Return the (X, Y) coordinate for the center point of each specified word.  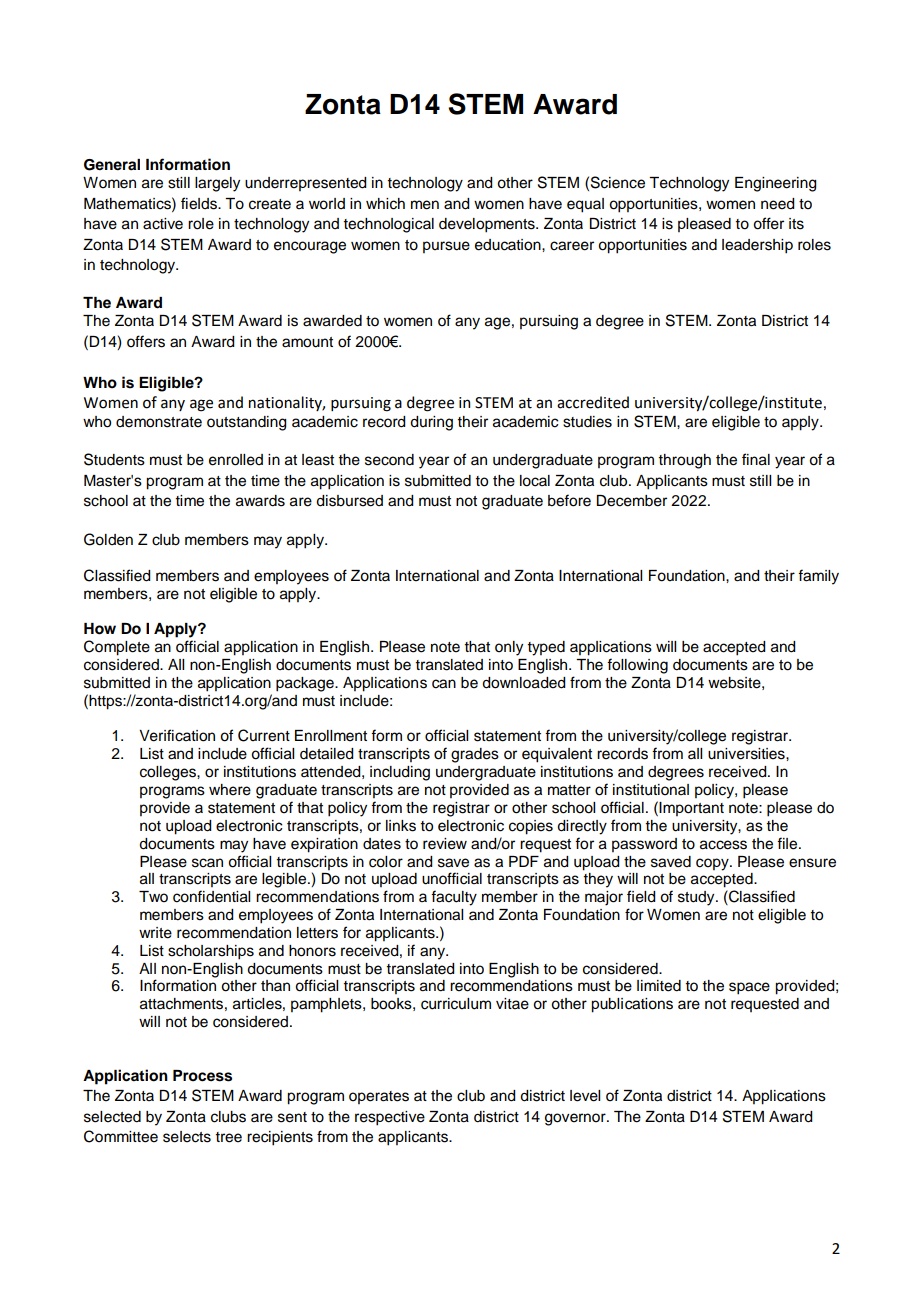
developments (488, 225)
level (585, 1096)
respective (390, 1118)
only (509, 648)
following (637, 666)
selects (187, 1137)
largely (217, 184)
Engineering (776, 184)
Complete (117, 648)
